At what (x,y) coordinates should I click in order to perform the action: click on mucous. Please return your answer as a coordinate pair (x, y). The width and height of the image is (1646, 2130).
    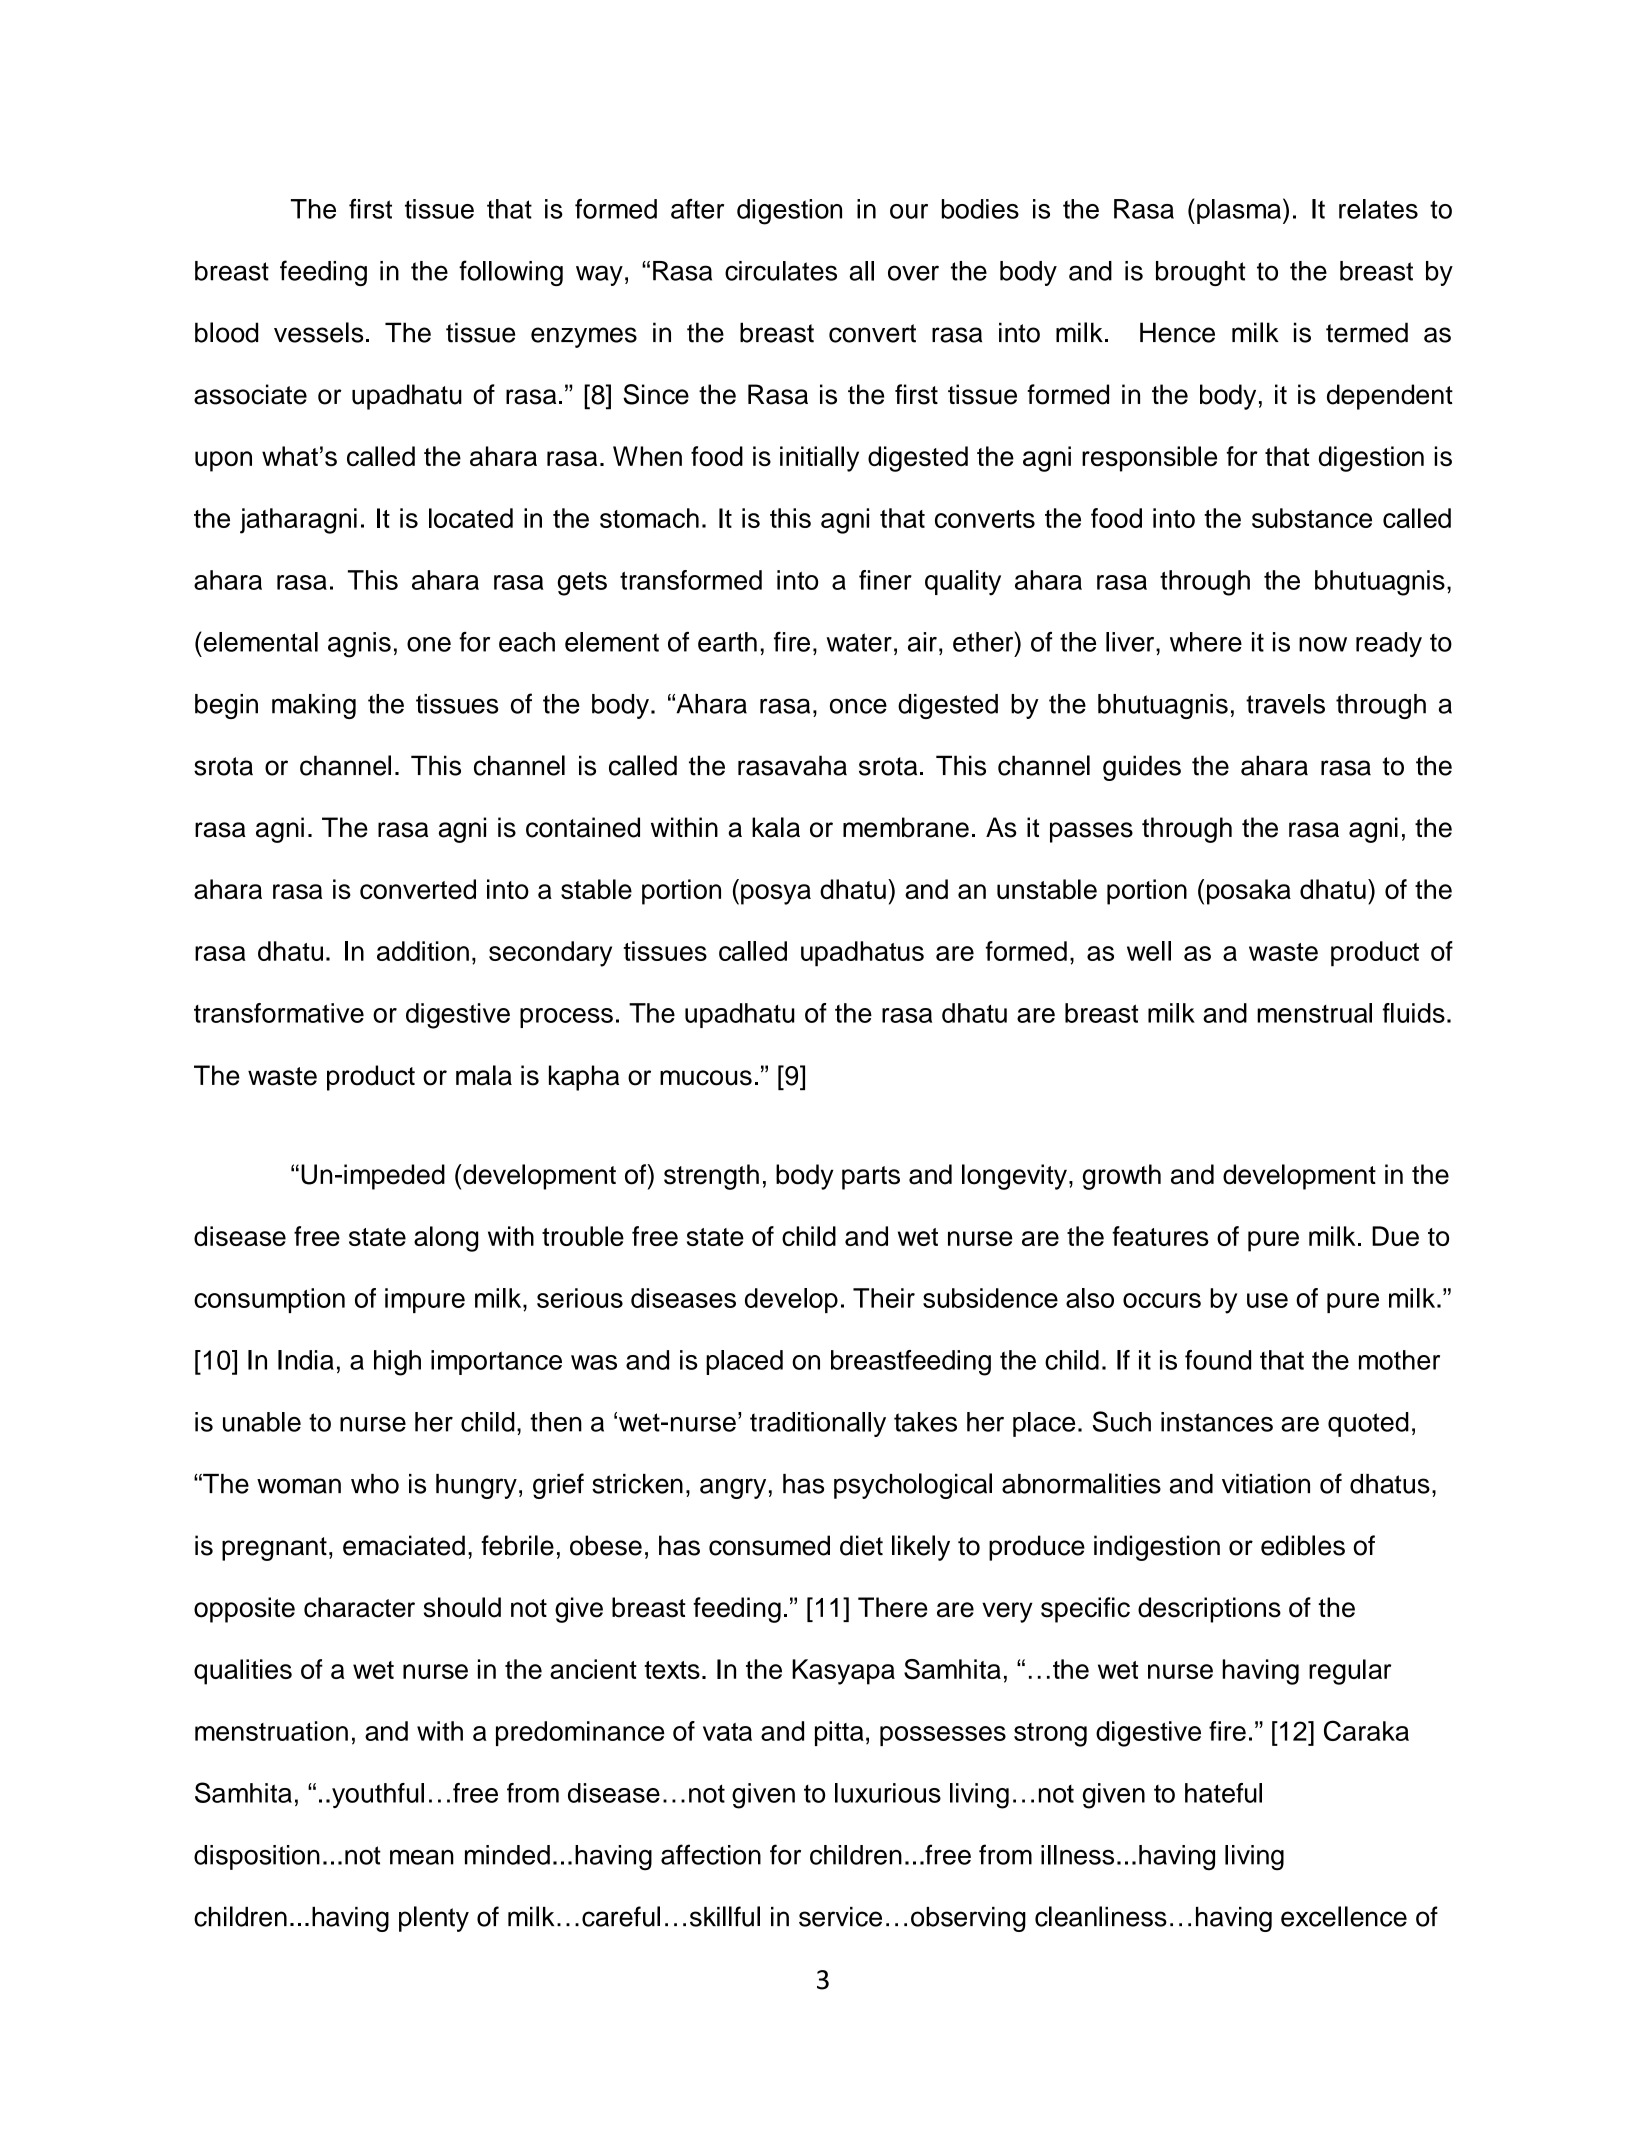
    Looking at the image, I should click on (706, 1078).
